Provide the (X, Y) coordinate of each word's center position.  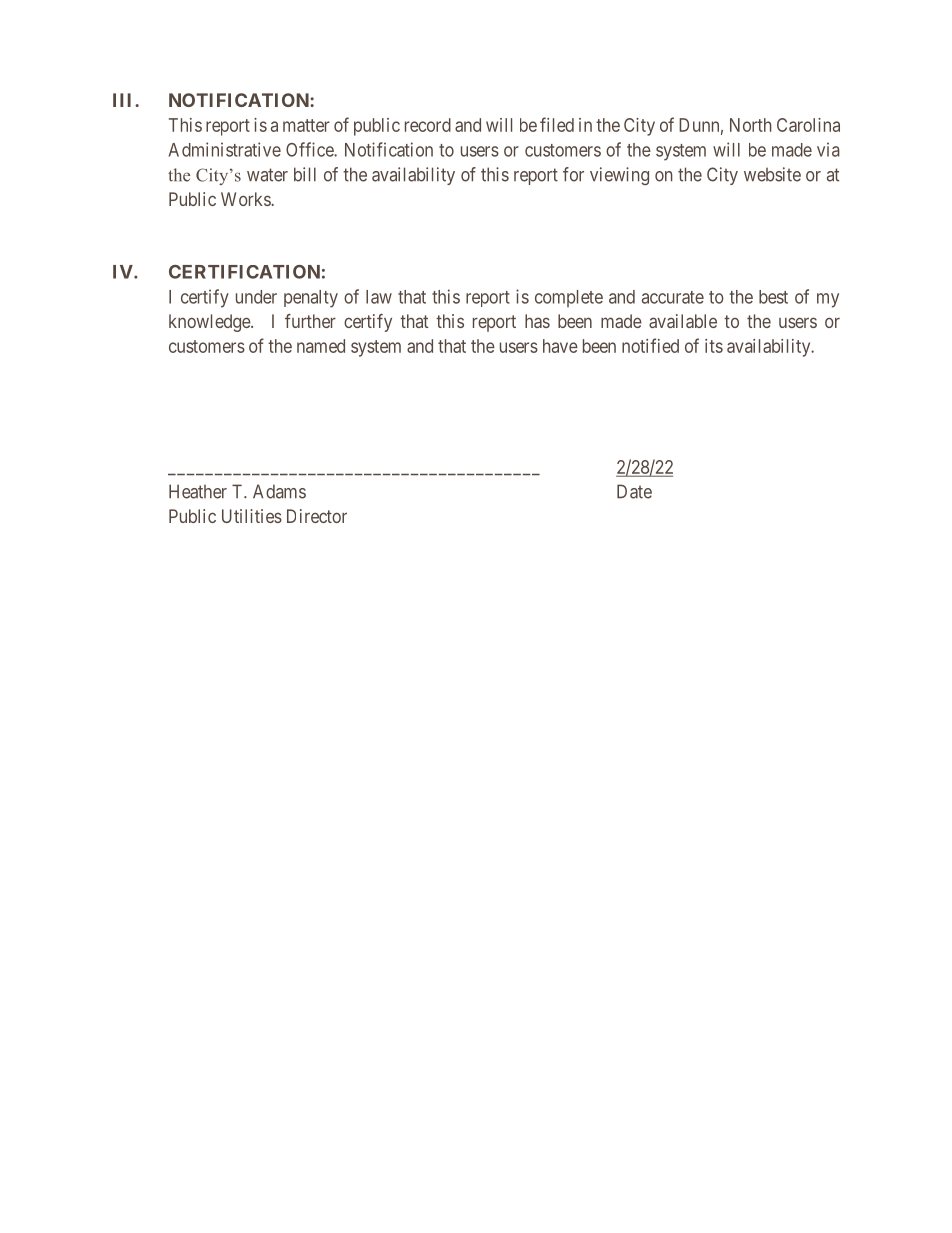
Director (317, 516)
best (773, 297)
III (124, 100)
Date (634, 491)
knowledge (210, 323)
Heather (198, 491)
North (751, 125)
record (428, 125)
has (537, 321)
